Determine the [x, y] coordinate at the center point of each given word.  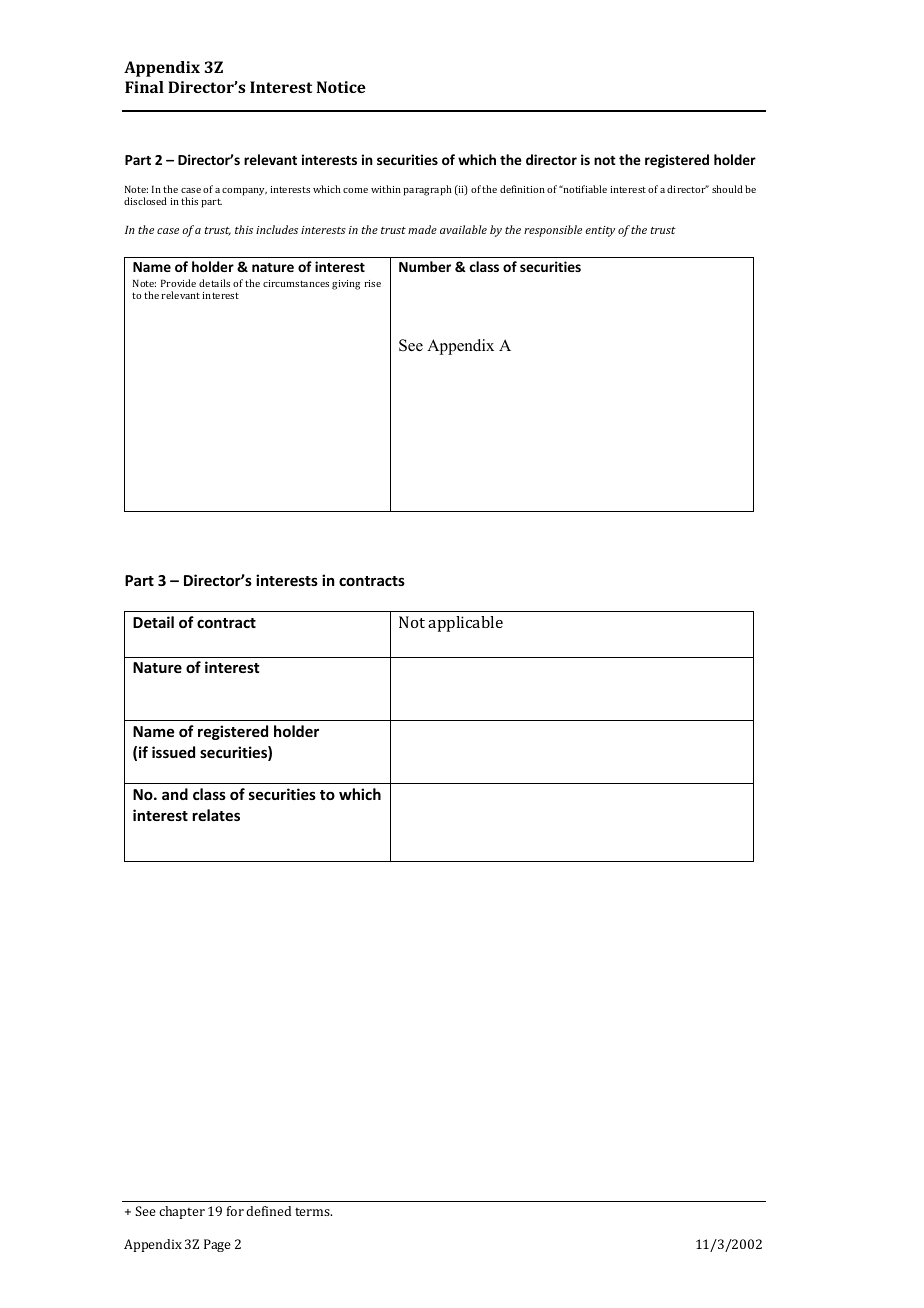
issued [173, 752]
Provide [178, 283]
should [727, 189]
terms [313, 1212]
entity [600, 231]
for [235, 1211]
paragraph [427, 190]
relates [216, 815]
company [244, 192]
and [175, 794]
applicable [465, 624]
